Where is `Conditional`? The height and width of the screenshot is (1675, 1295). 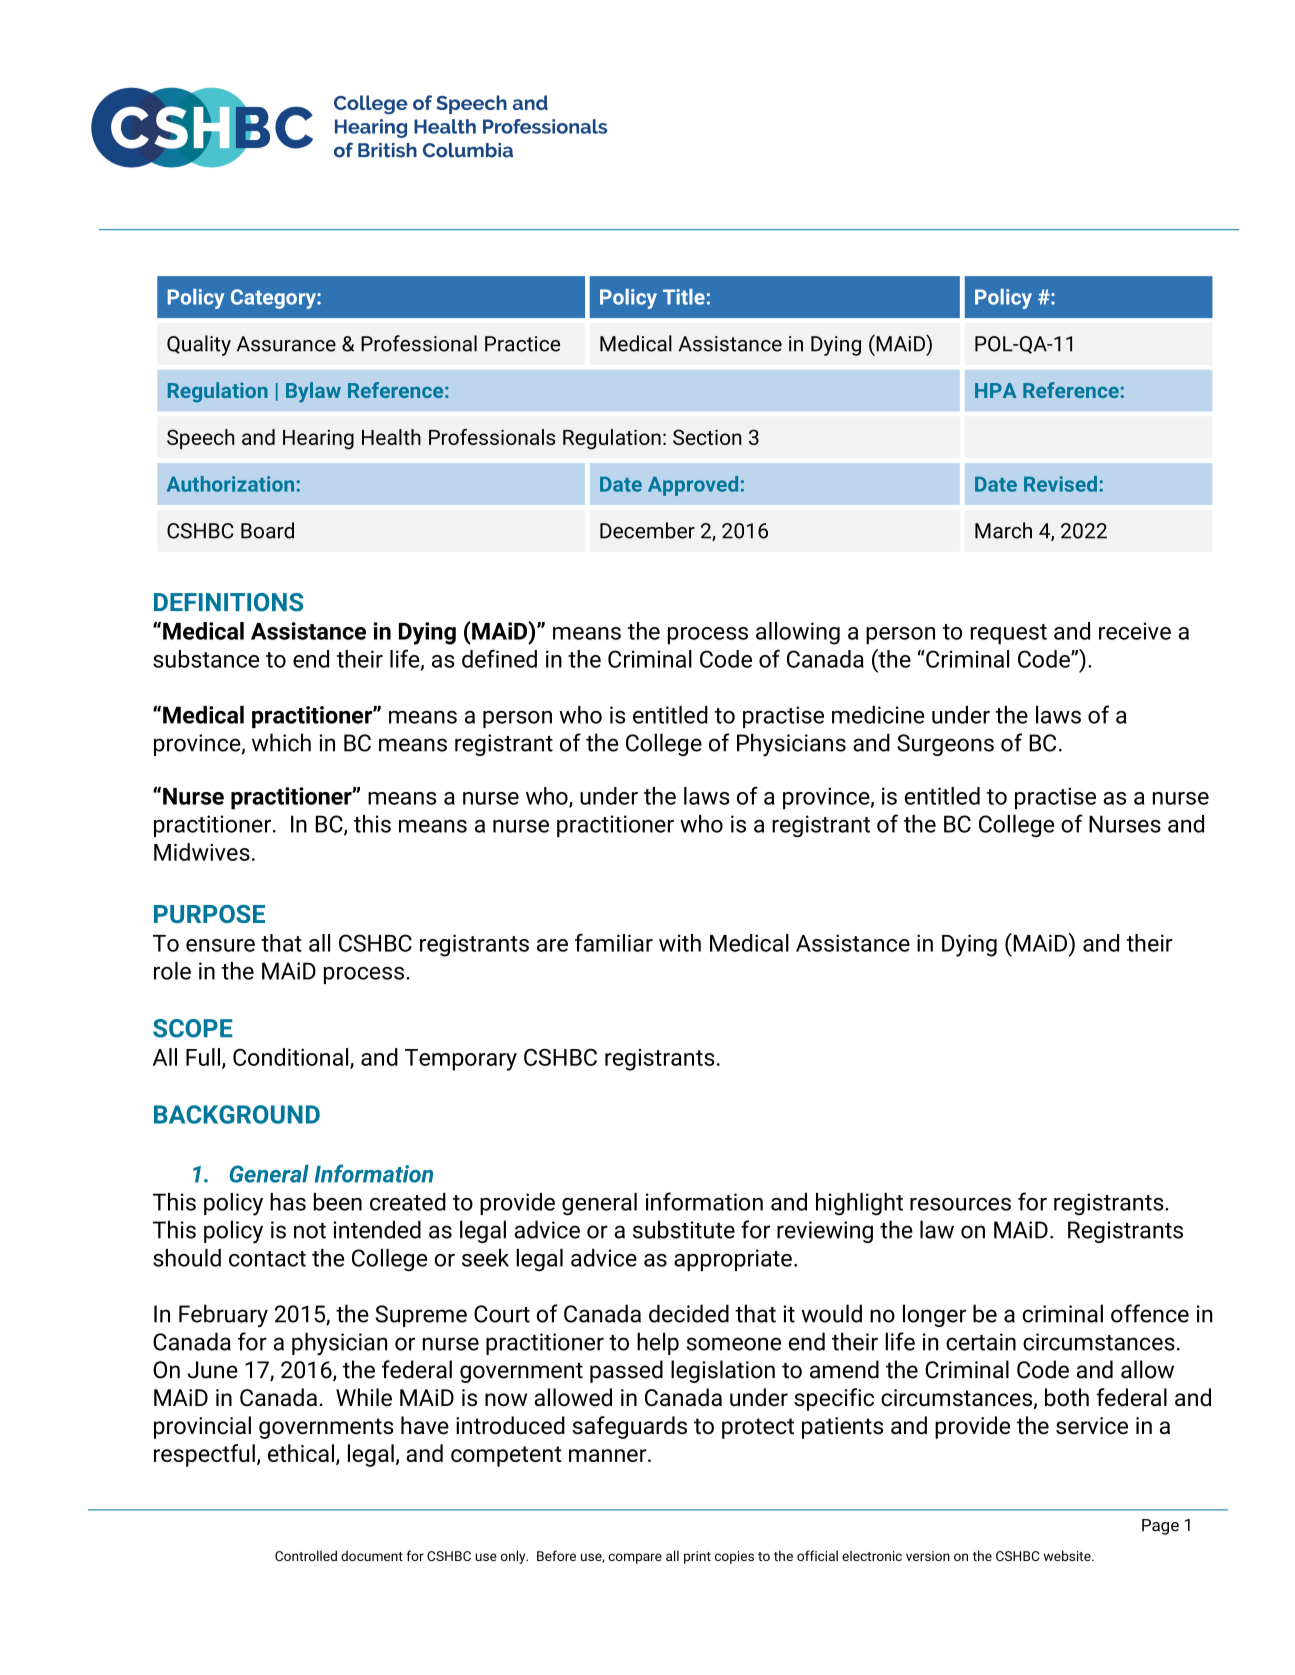
Conditional is located at coordinates (292, 1058).
